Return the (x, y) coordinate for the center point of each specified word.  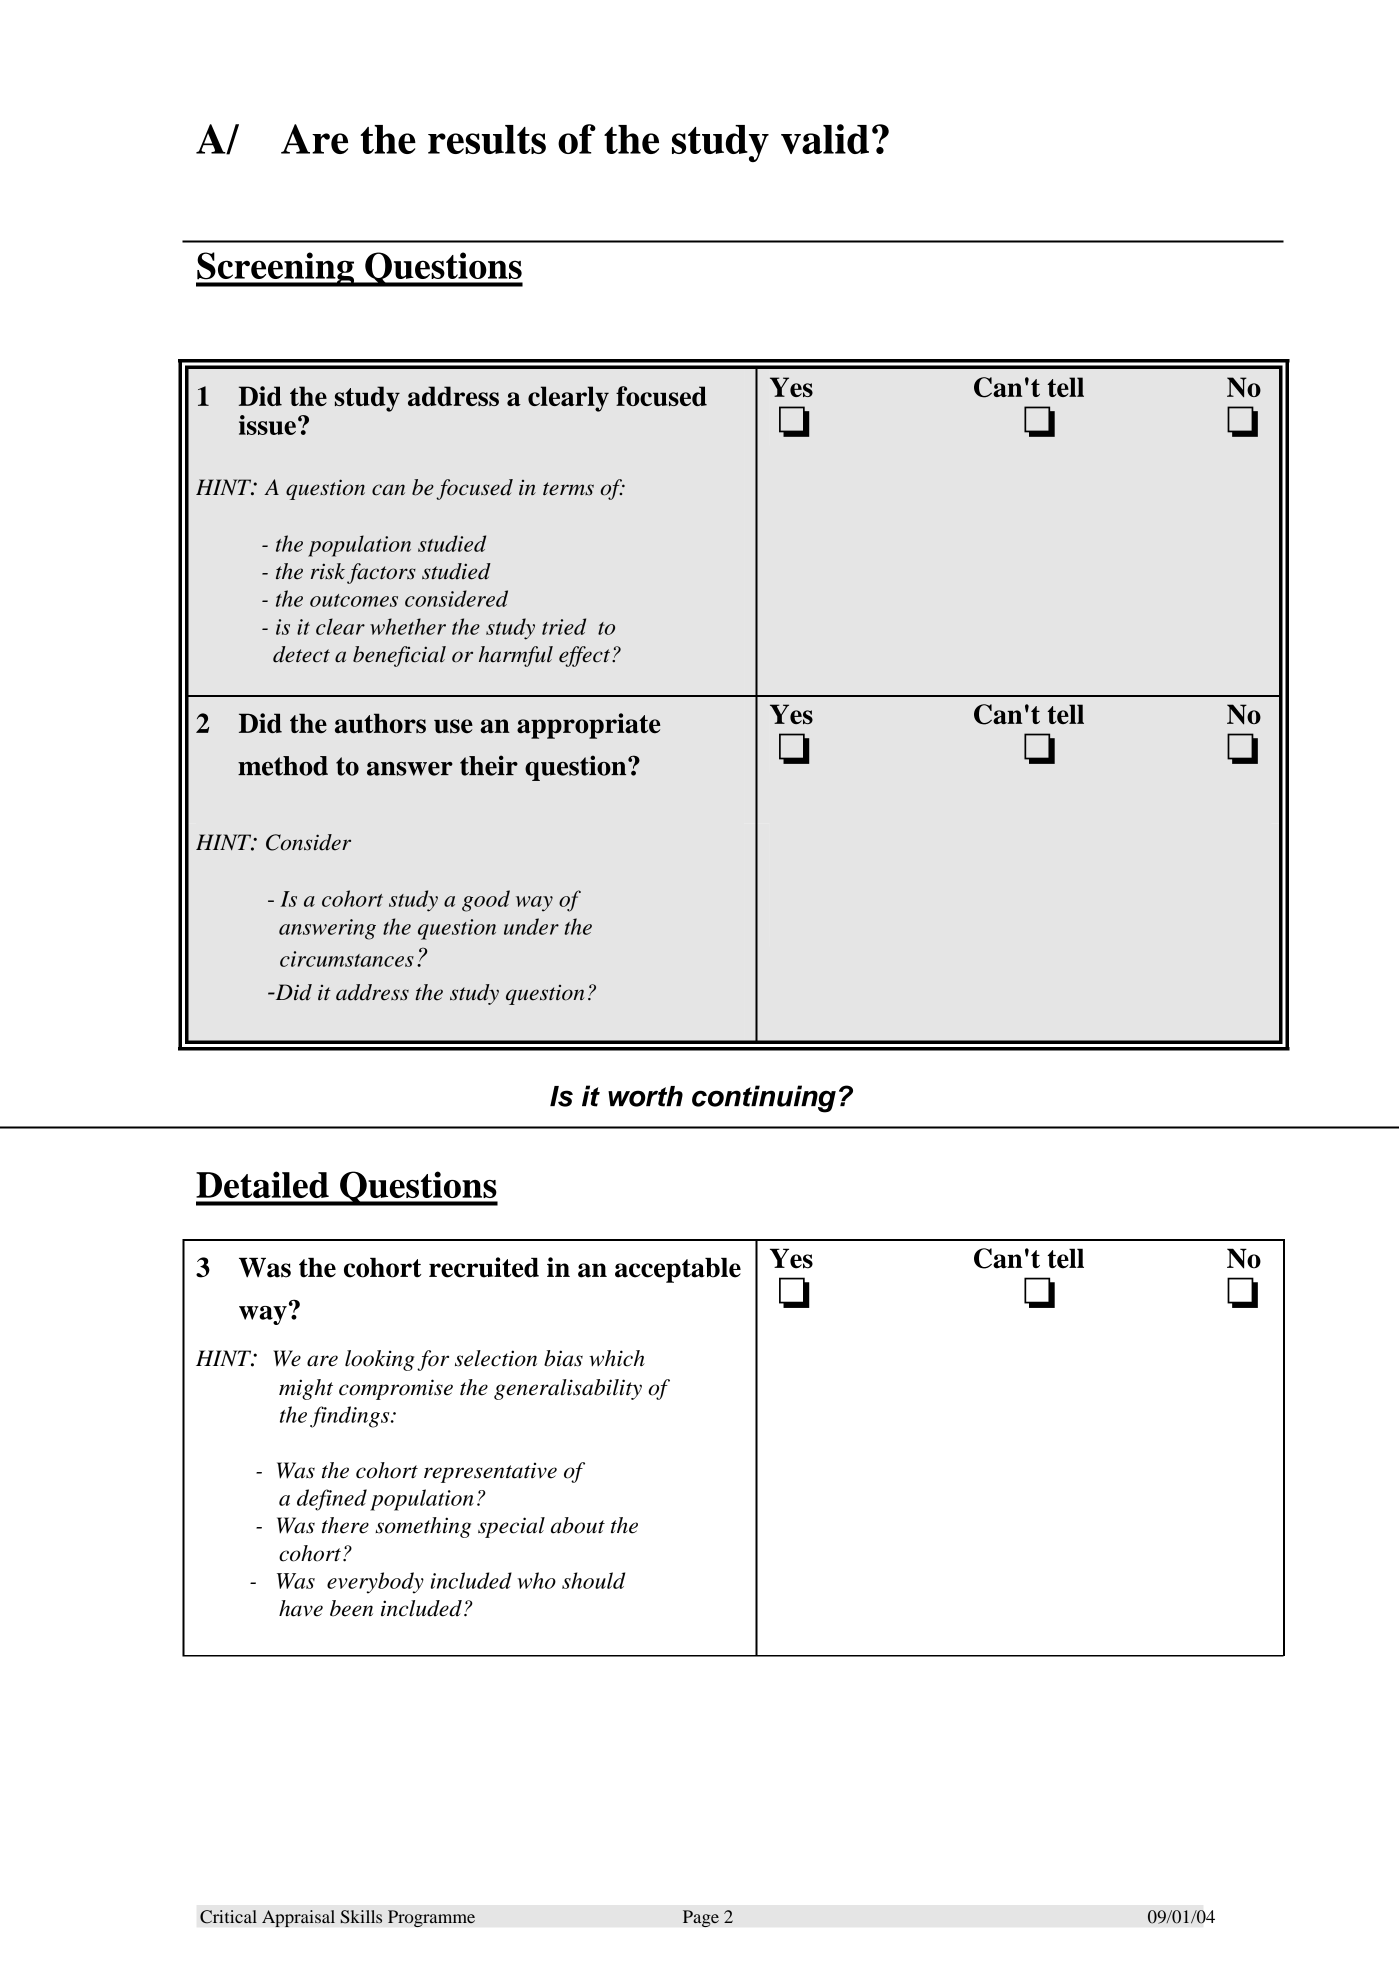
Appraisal (298, 1918)
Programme (431, 1918)
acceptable (678, 1270)
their (489, 765)
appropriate (589, 726)
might (306, 1389)
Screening (276, 269)
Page (701, 1918)
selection (496, 1358)
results (487, 139)
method (283, 766)
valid (825, 139)
